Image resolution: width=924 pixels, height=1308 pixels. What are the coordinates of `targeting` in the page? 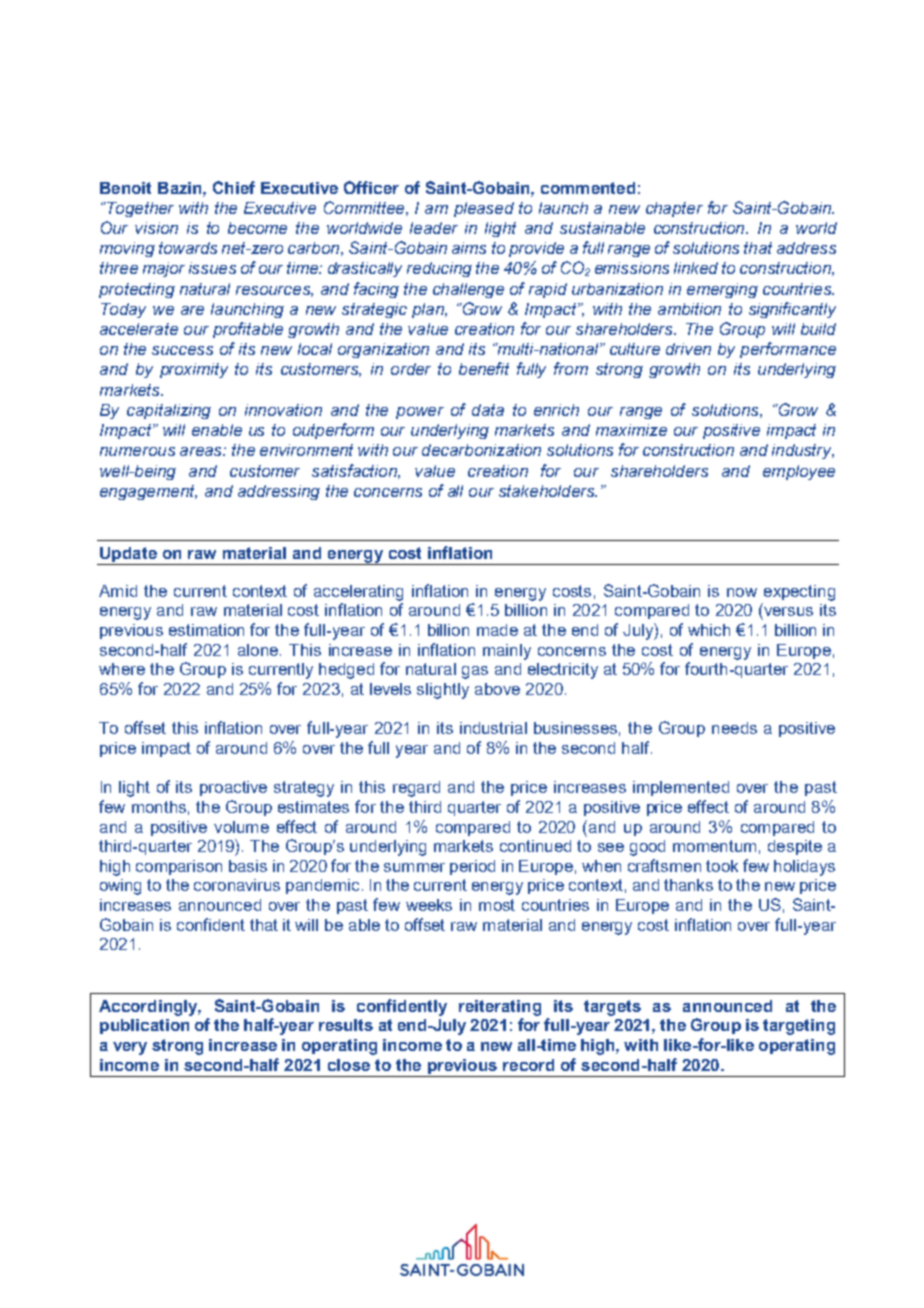 It's located at (799, 1027).
